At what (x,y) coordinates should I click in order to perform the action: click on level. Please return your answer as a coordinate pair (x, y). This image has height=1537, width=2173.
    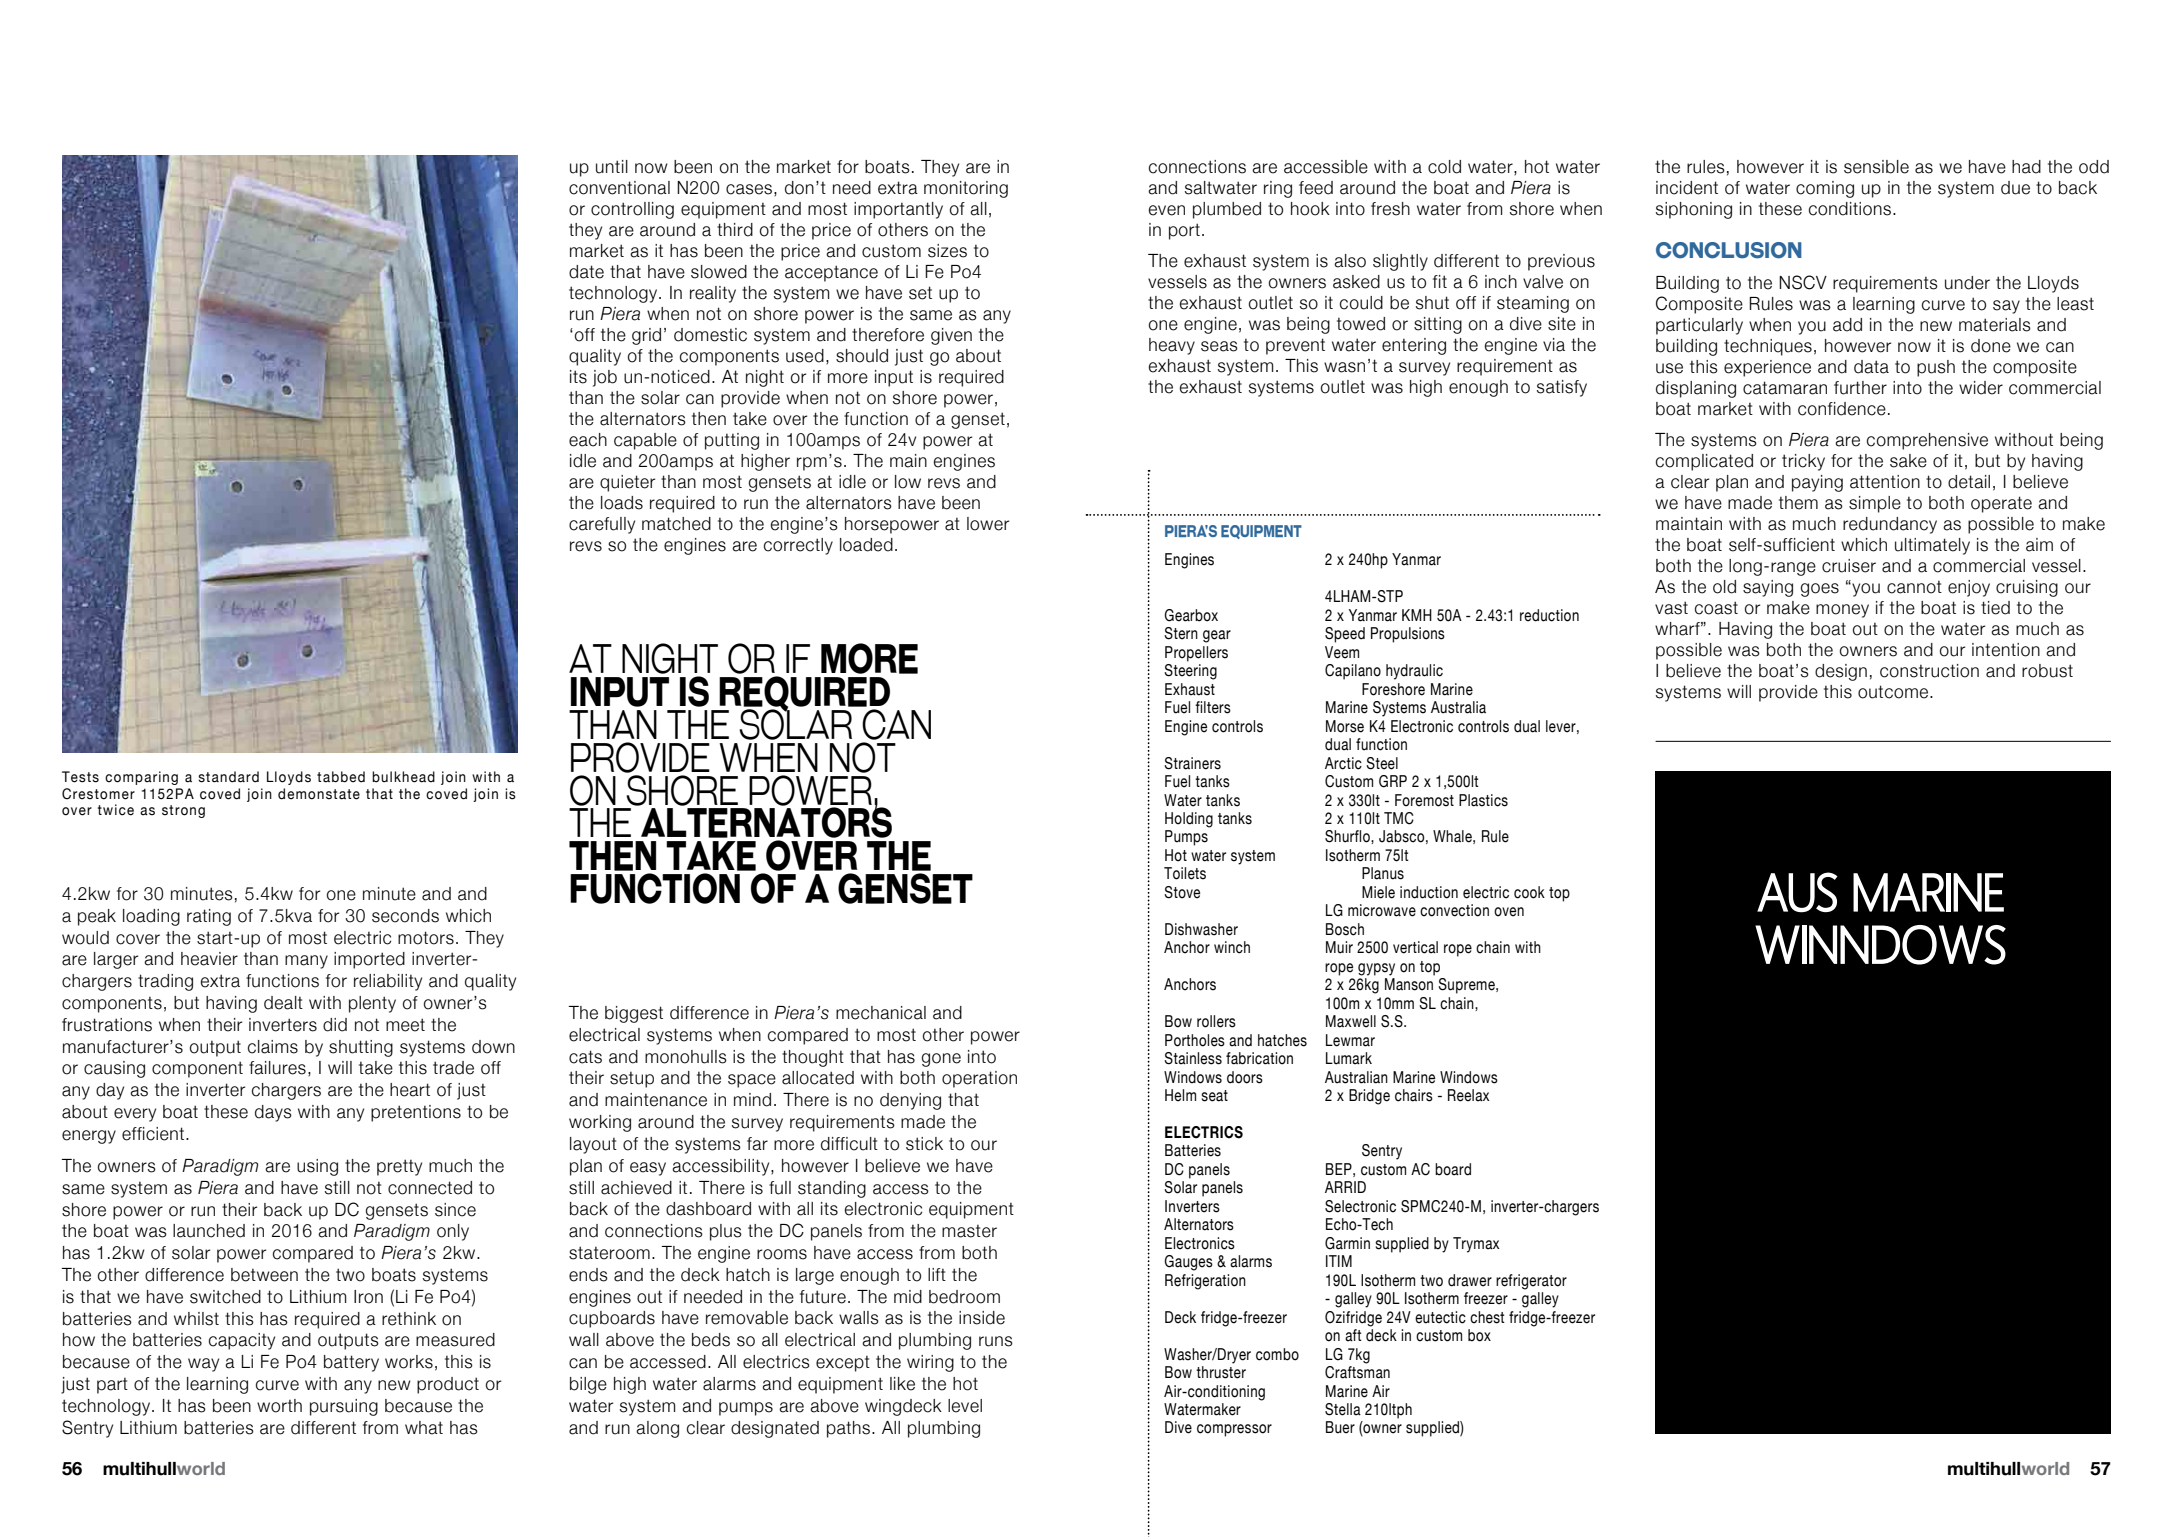
    Looking at the image, I should click on (965, 1406).
